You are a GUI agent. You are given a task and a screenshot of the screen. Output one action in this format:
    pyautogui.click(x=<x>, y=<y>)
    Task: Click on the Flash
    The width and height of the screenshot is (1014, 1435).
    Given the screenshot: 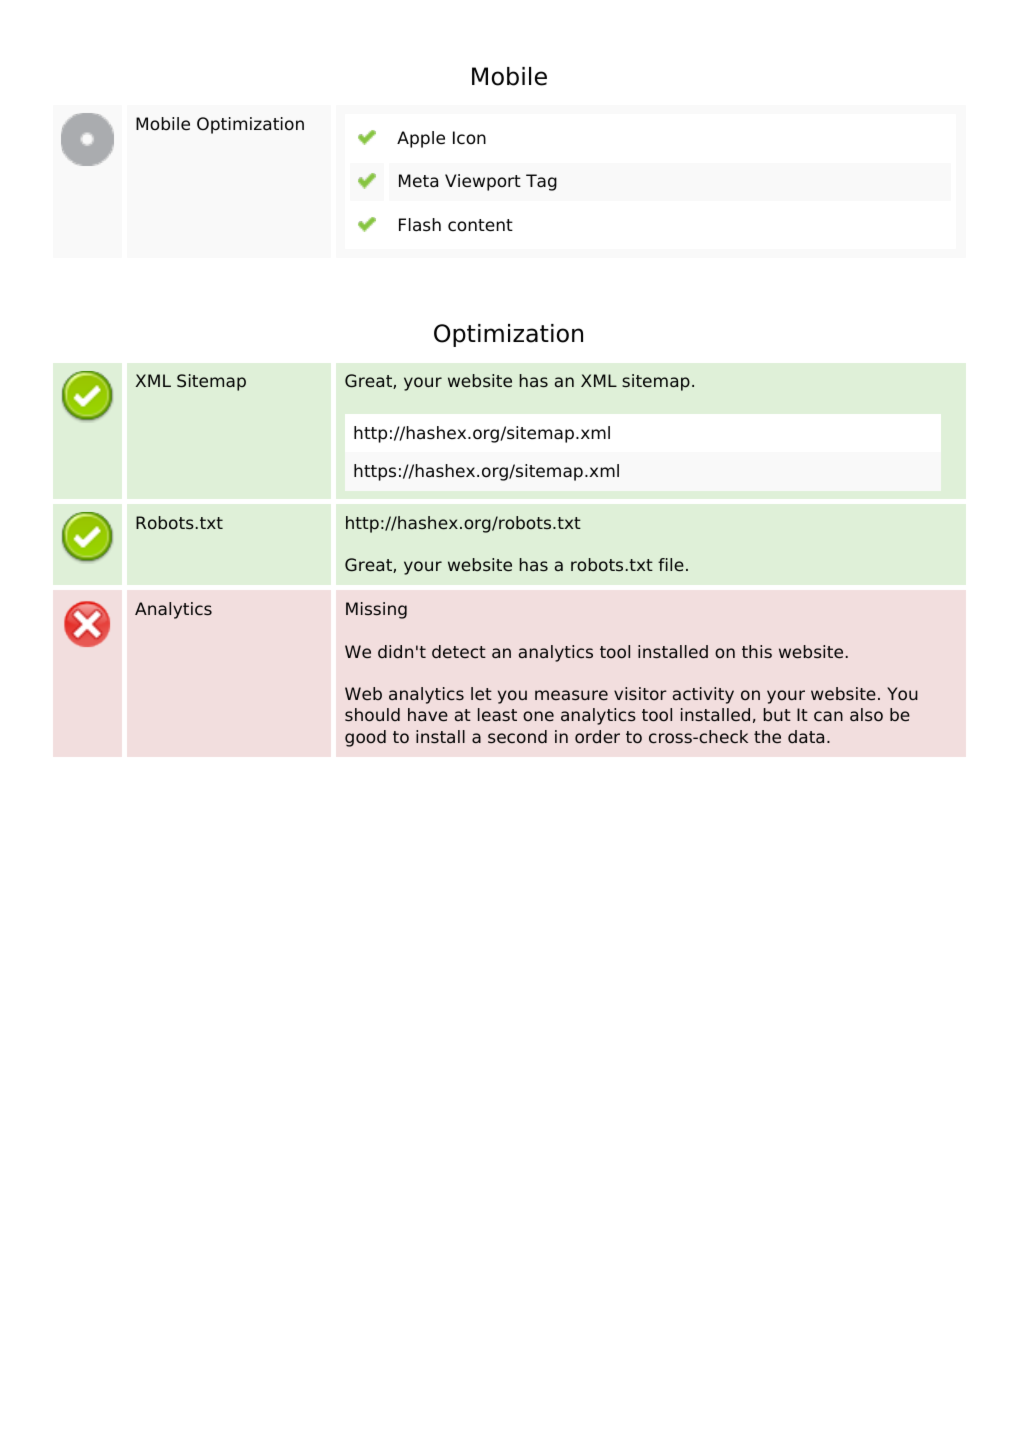 What is the action you would take?
    pyautogui.click(x=420, y=225)
